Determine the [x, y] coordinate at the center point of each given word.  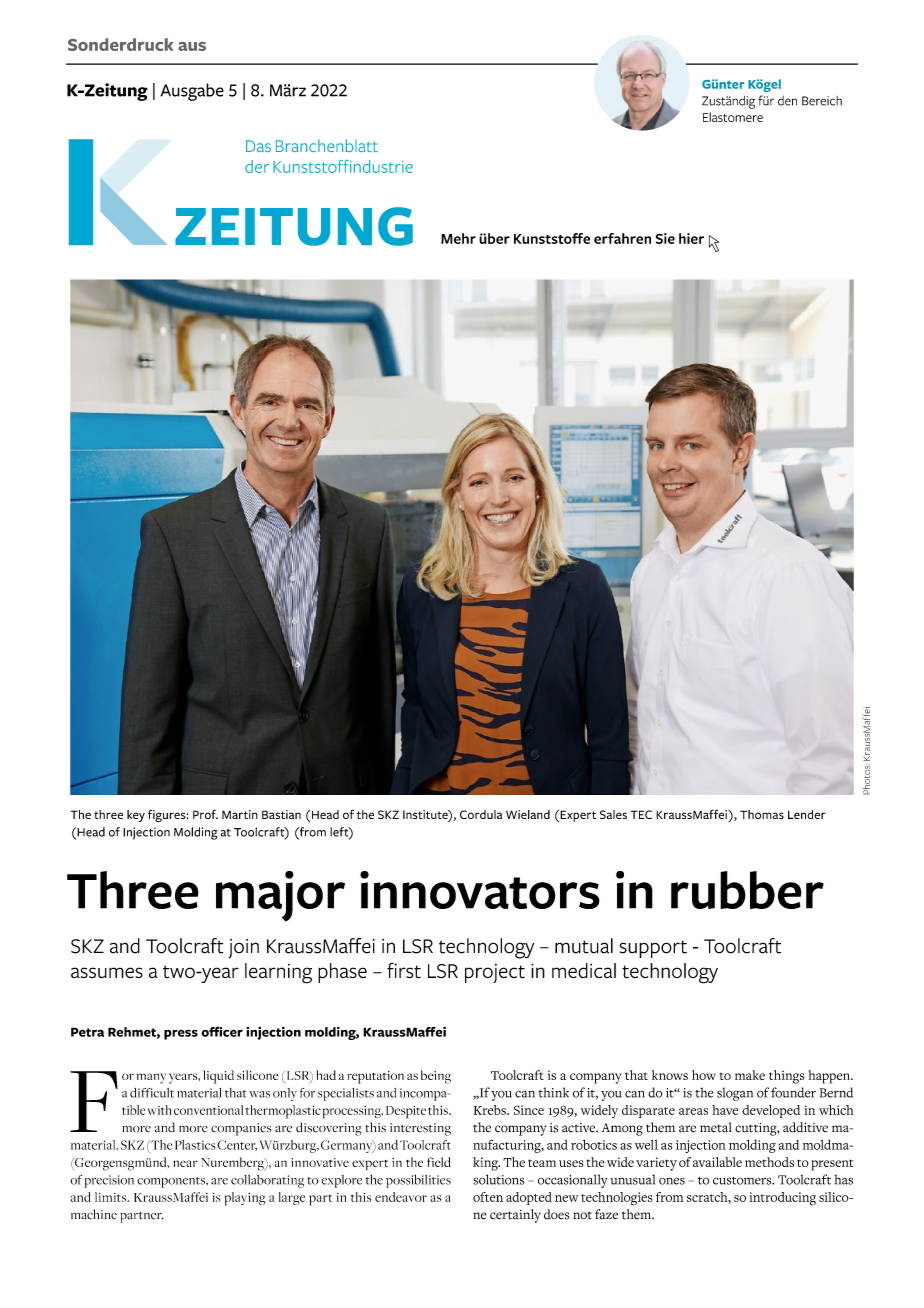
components [172, 1182]
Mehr [458, 238]
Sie [665, 238]
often [488, 1197]
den [787, 101]
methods [769, 1162]
